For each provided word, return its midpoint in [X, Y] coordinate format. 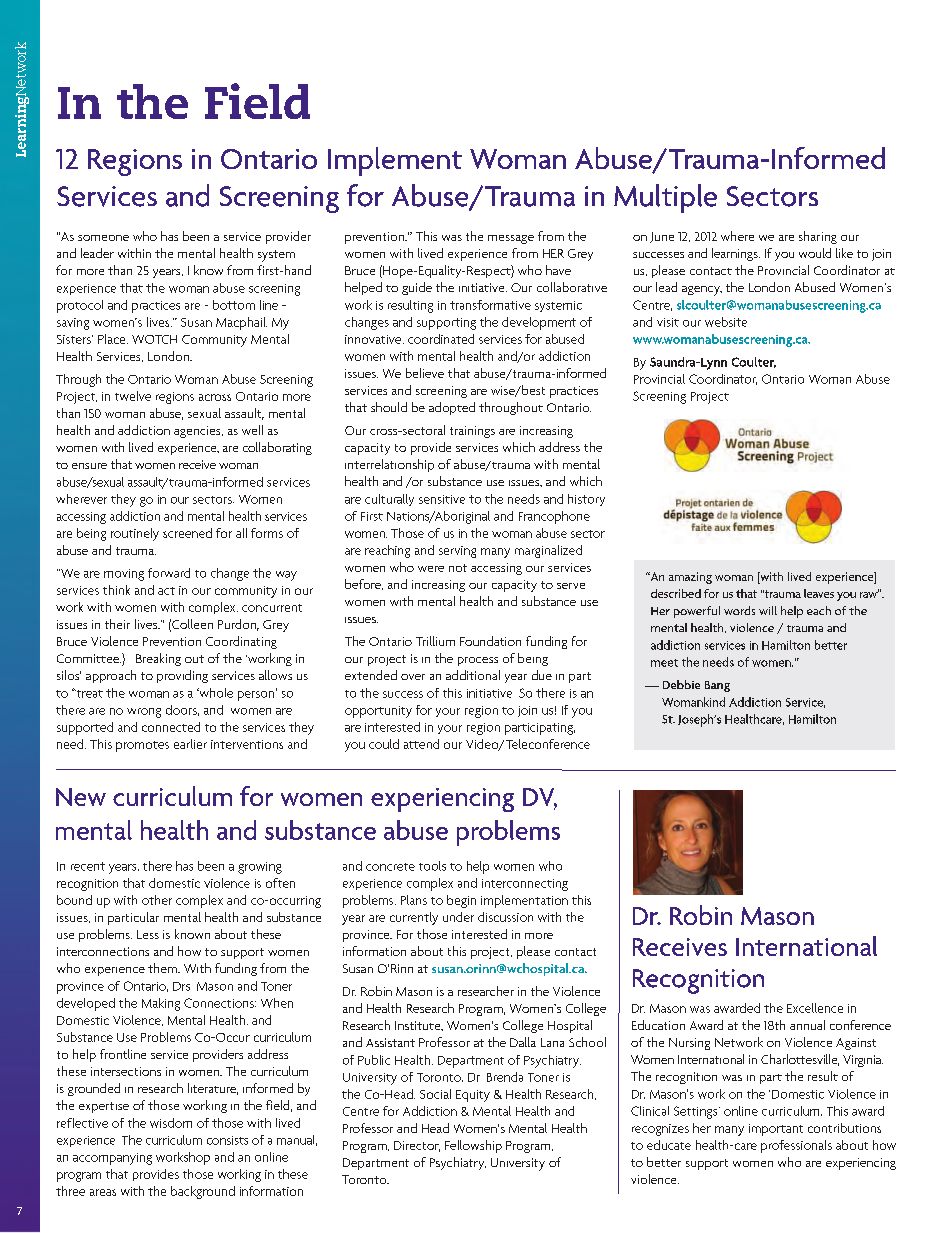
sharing [818, 237]
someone [103, 238]
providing [182, 676]
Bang [717, 686]
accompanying [112, 1159]
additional [473, 675]
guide [417, 288]
